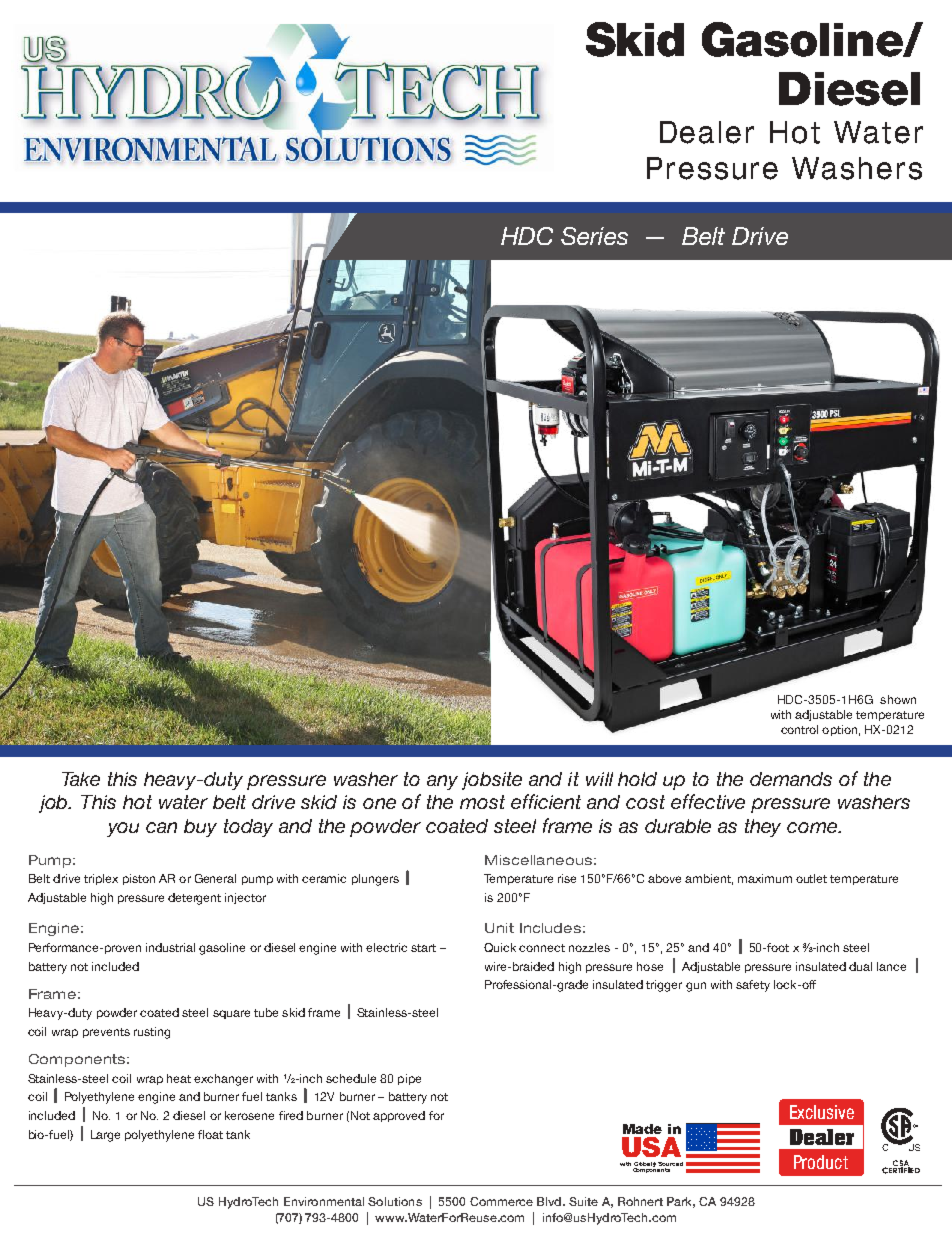 The height and width of the screenshot is (1233, 952). What do you see at coordinates (210, 1134) in the screenshot?
I see `float` at bounding box center [210, 1134].
